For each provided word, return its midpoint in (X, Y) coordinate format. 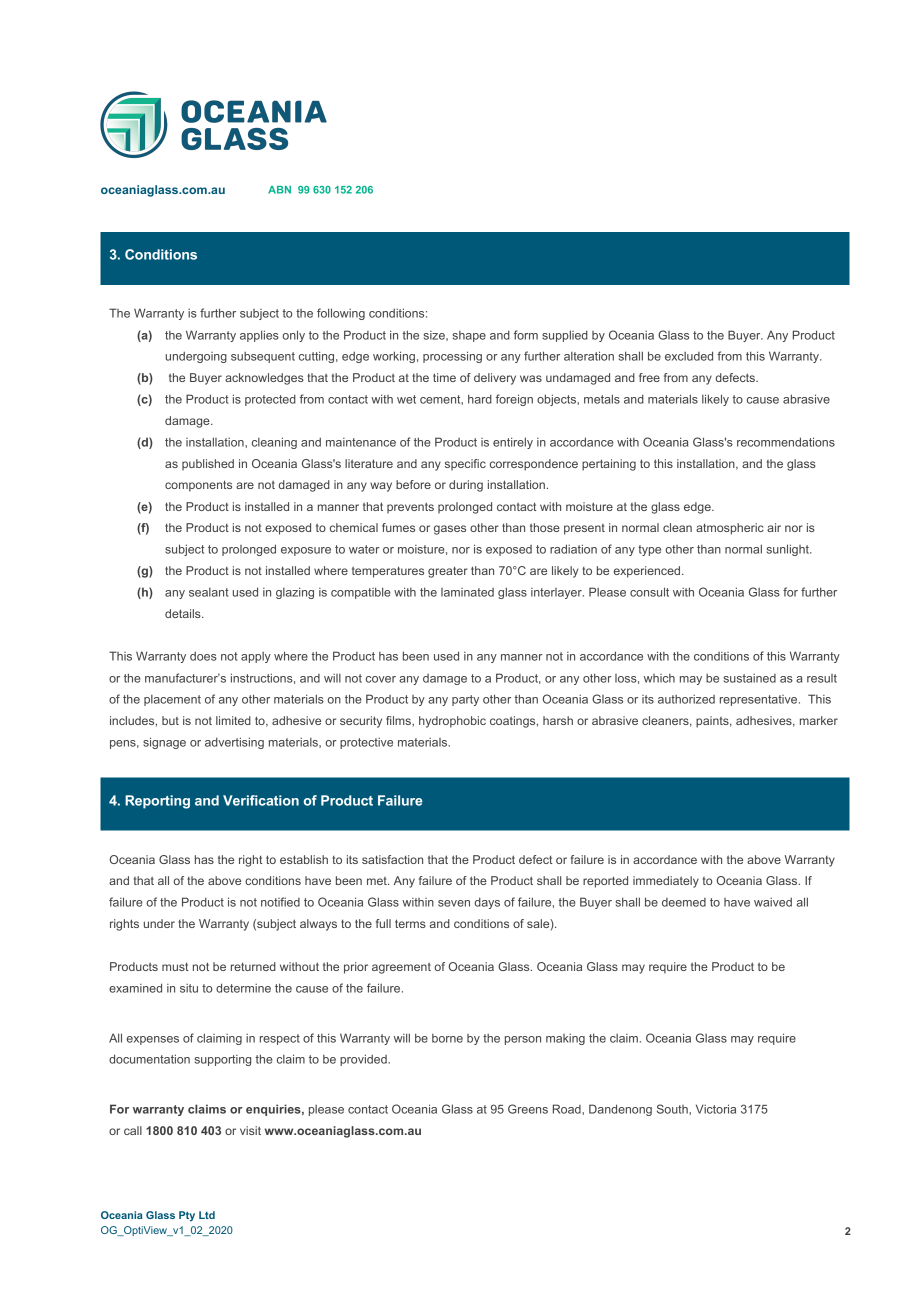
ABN (279, 190)
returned (253, 966)
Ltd (207, 1215)
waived (773, 902)
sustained (750, 678)
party (465, 700)
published (208, 465)
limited (233, 720)
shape (469, 336)
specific (465, 465)
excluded (689, 356)
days (487, 903)
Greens (528, 1109)
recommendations (786, 442)
